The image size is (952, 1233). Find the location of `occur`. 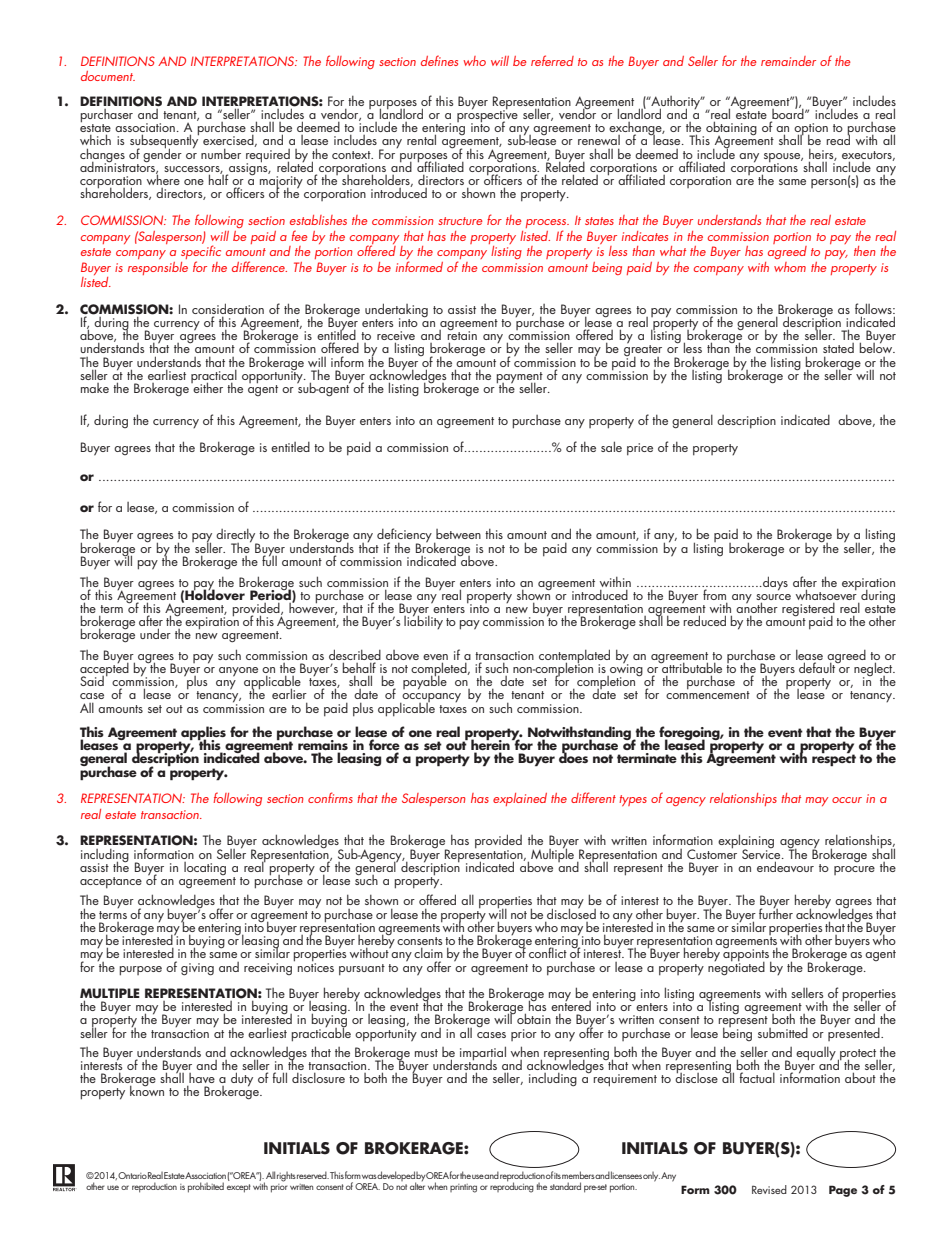

occur is located at coordinates (847, 800).
